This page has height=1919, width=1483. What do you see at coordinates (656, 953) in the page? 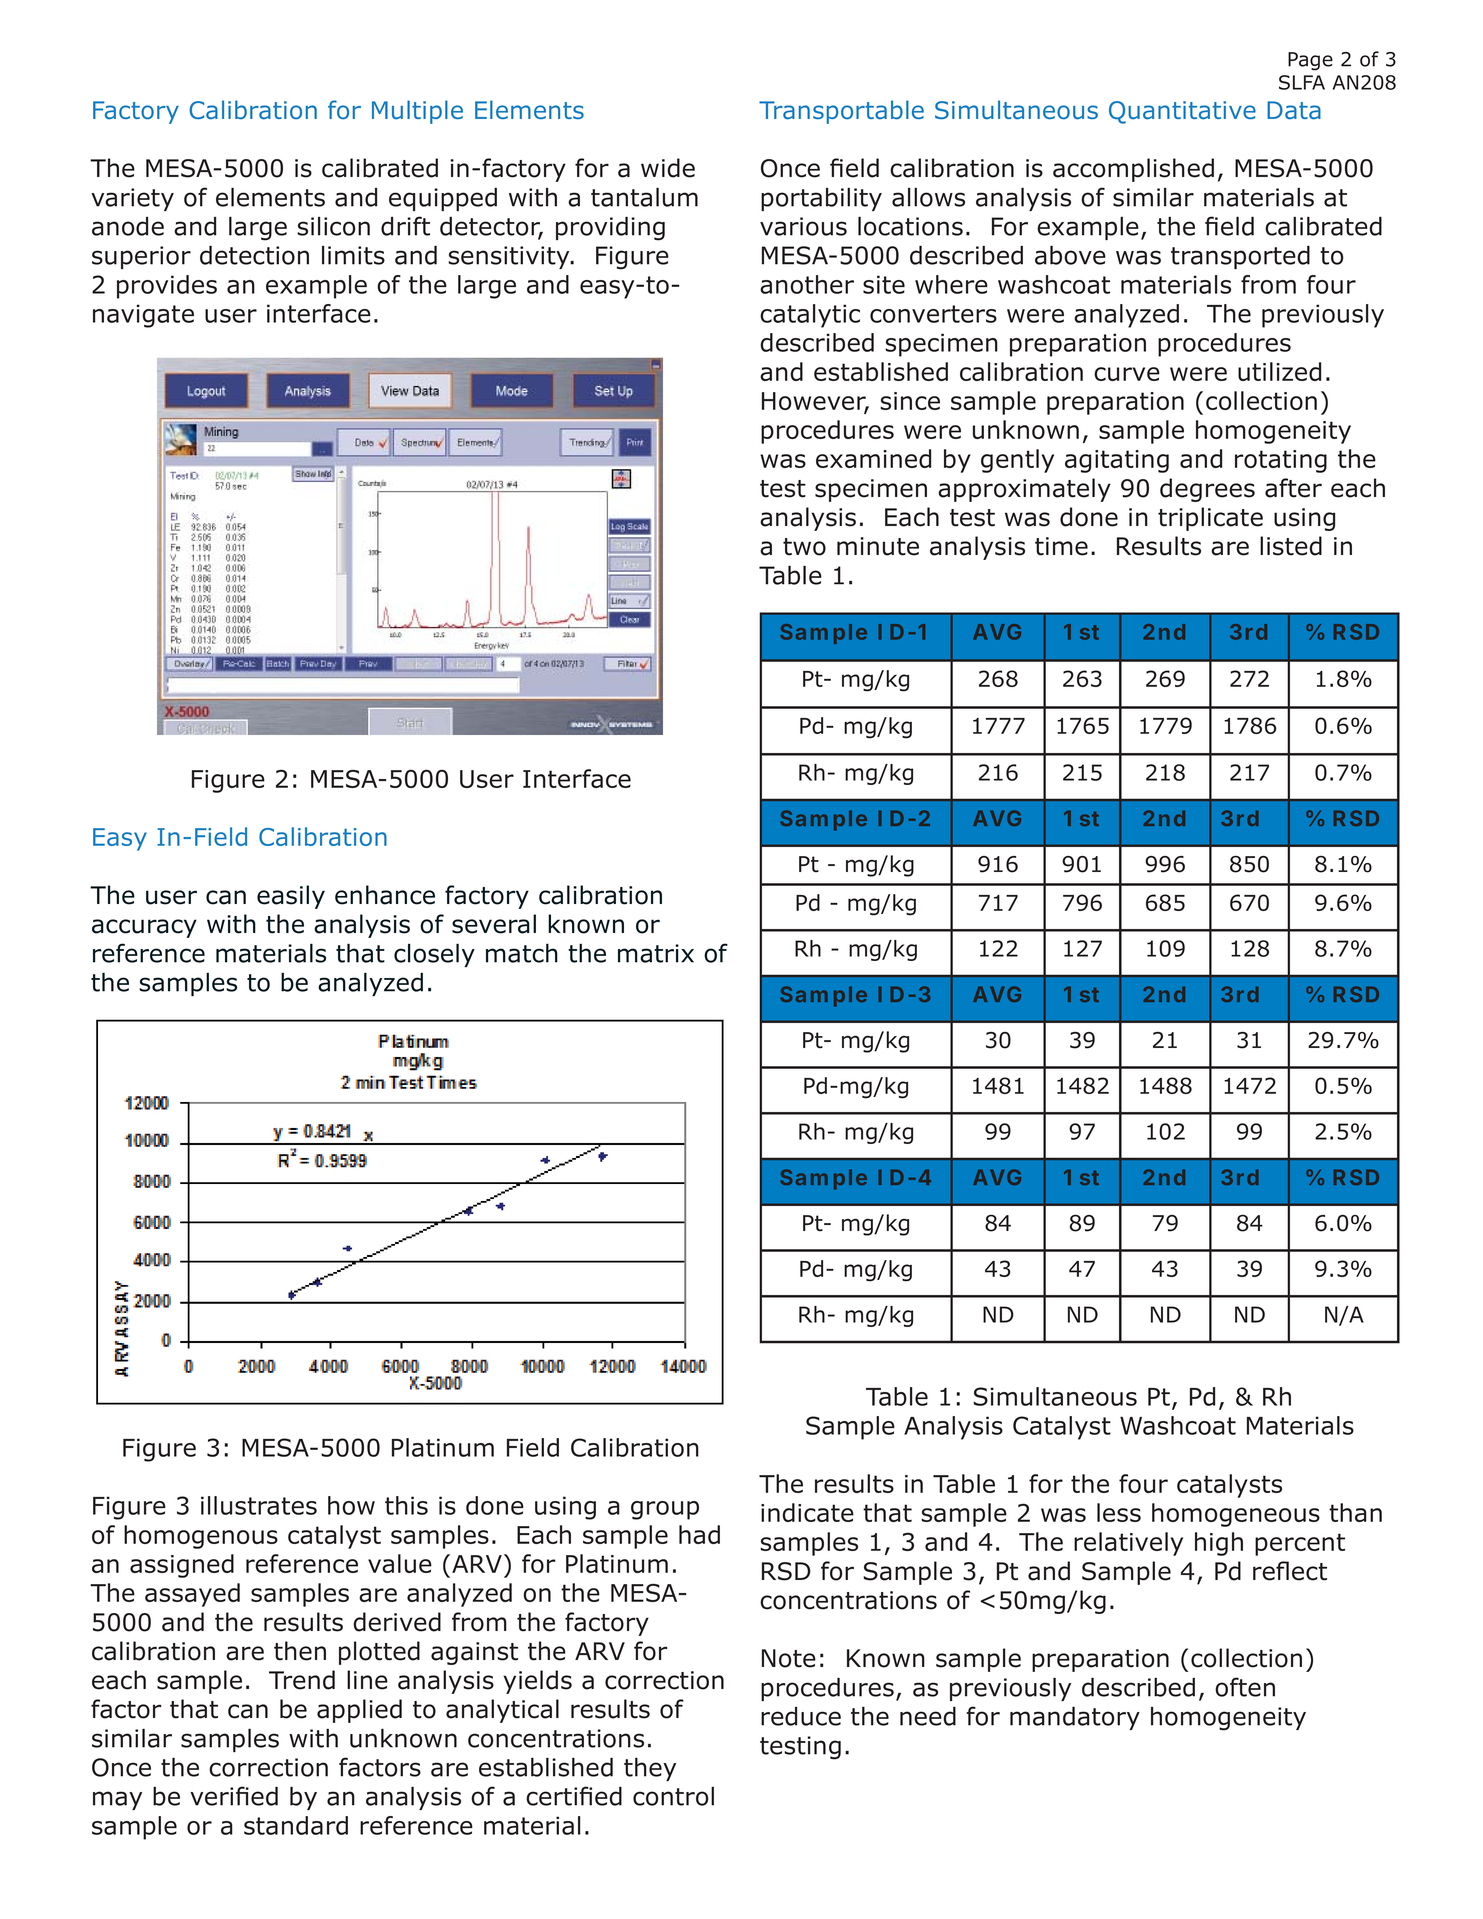
I see `matrix` at bounding box center [656, 953].
